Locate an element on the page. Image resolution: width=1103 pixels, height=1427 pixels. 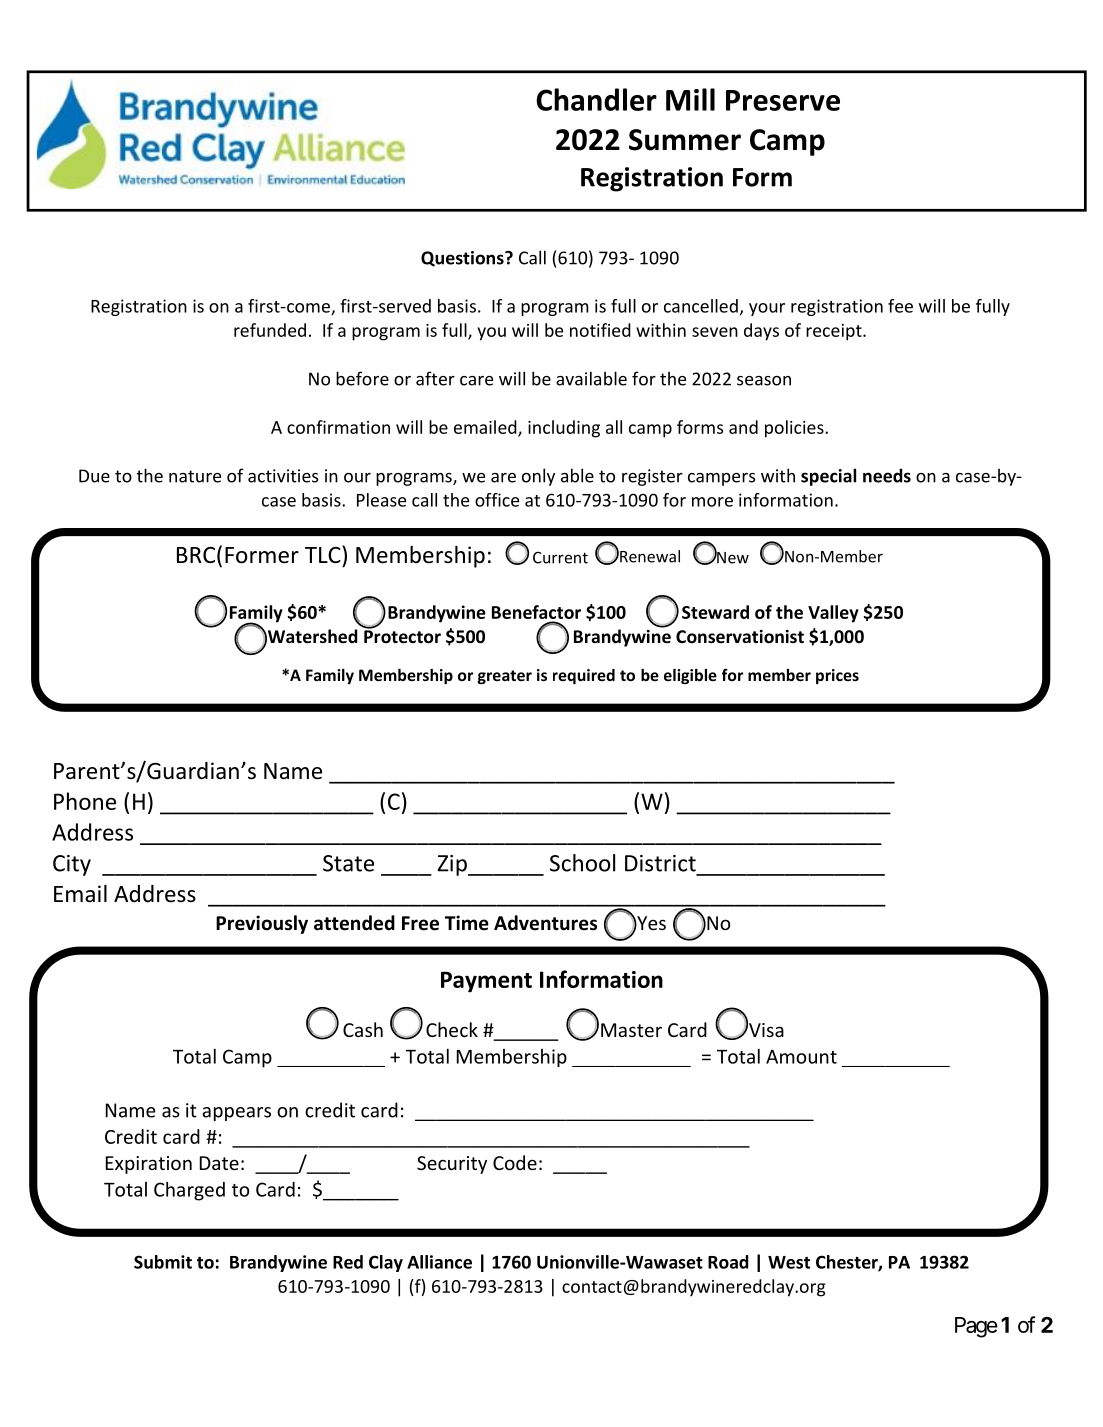
Phone is located at coordinates (85, 801).
